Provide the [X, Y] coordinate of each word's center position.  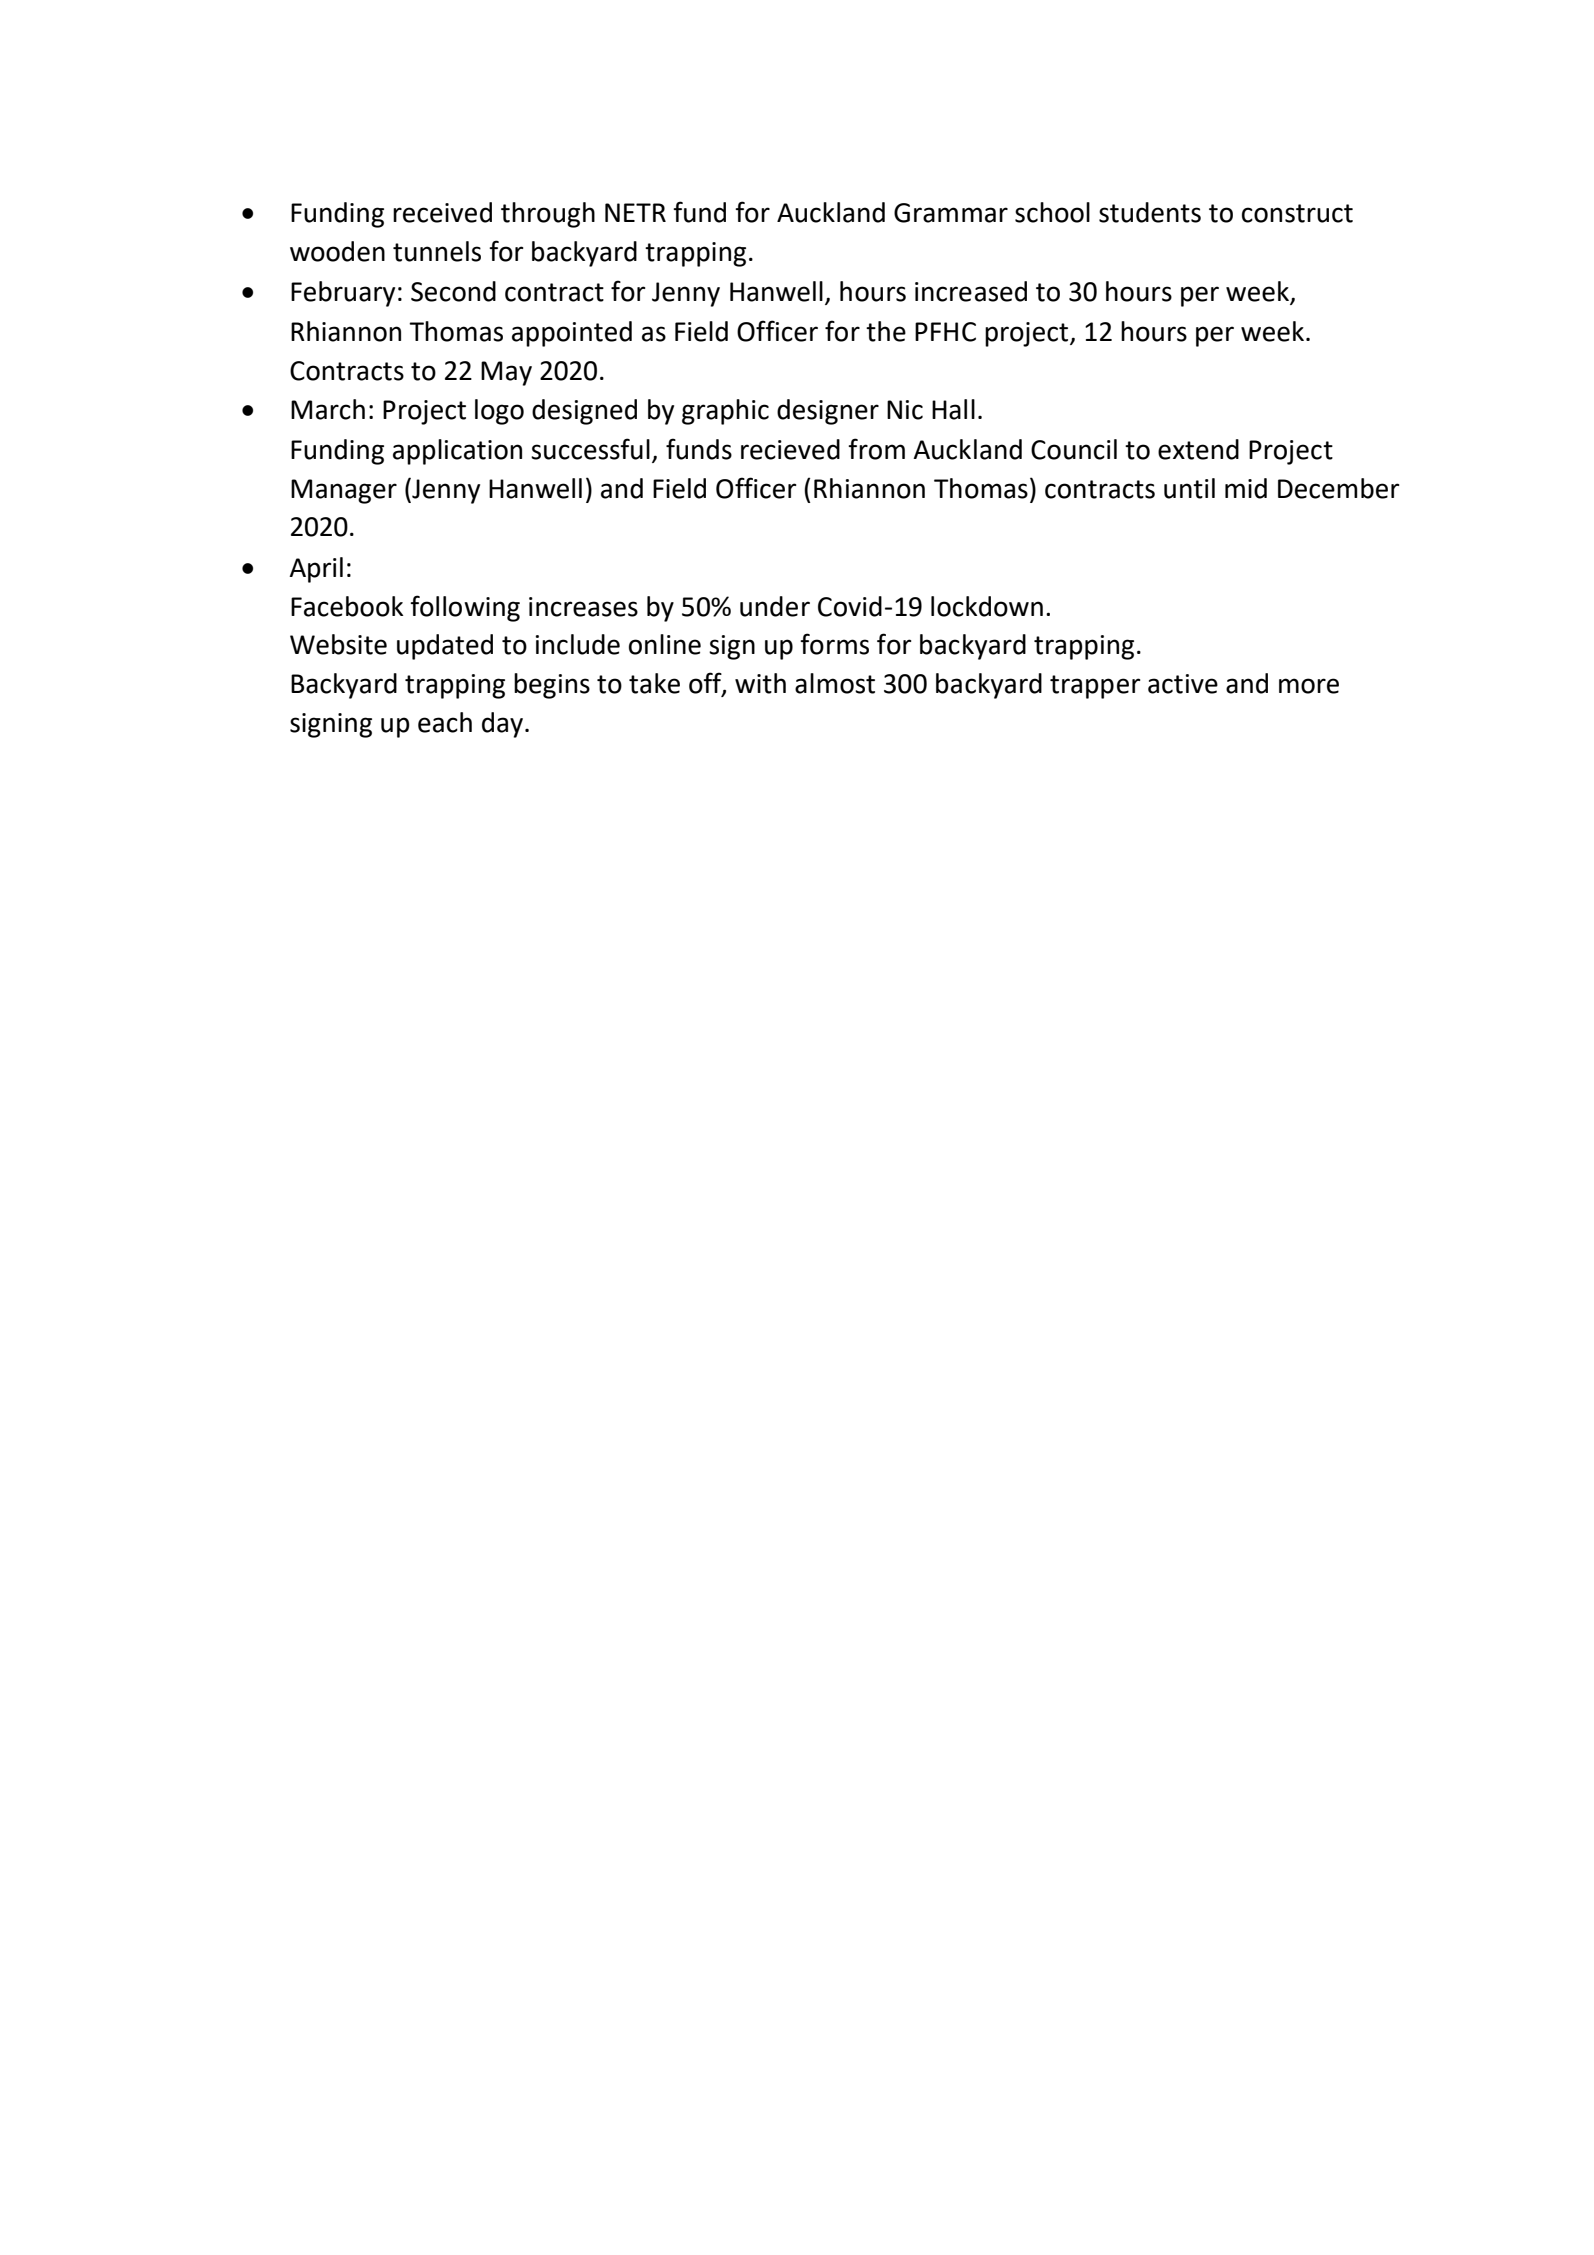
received [442, 212]
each [445, 722]
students [1150, 212]
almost [835, 683]
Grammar [951, 213]
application [457, 452]
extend [1198, 449]
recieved [790, 449]
